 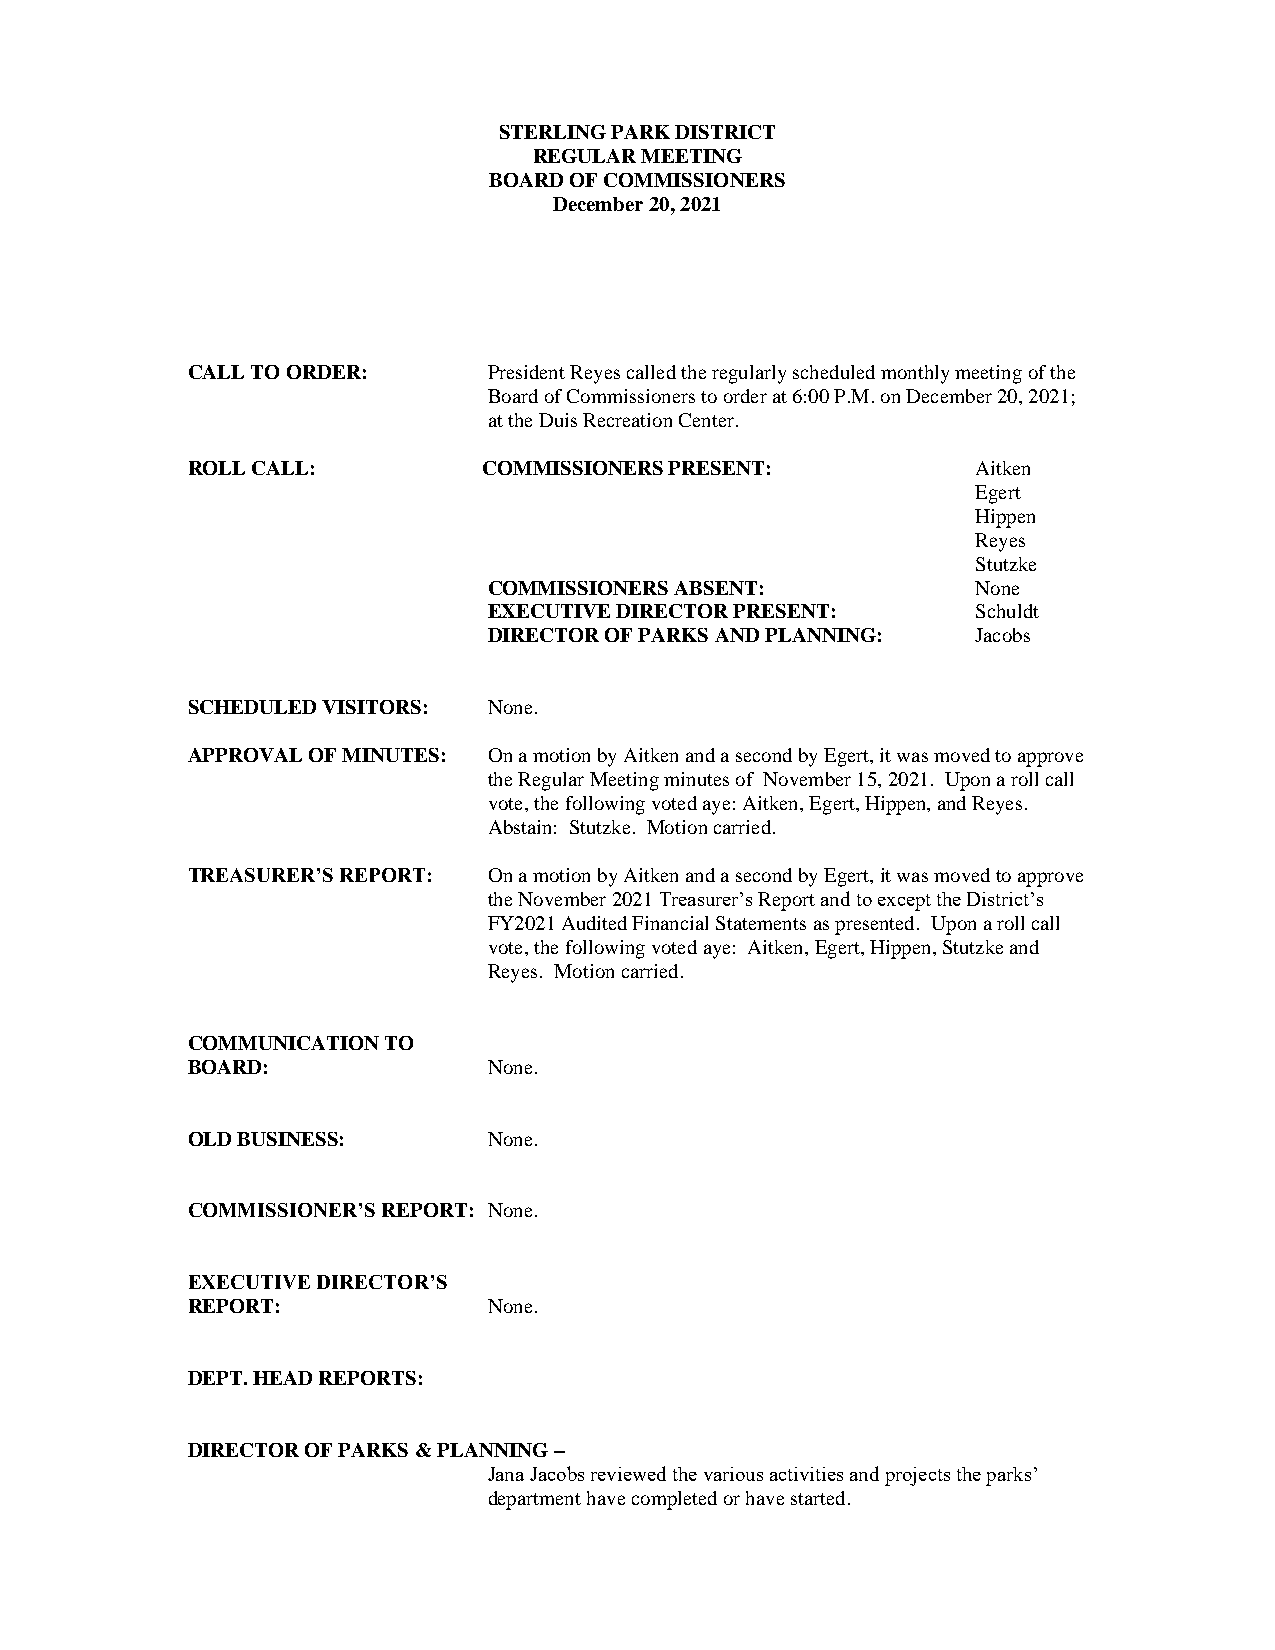 I want to click on HEAD, so click(x=282, y=1378).
